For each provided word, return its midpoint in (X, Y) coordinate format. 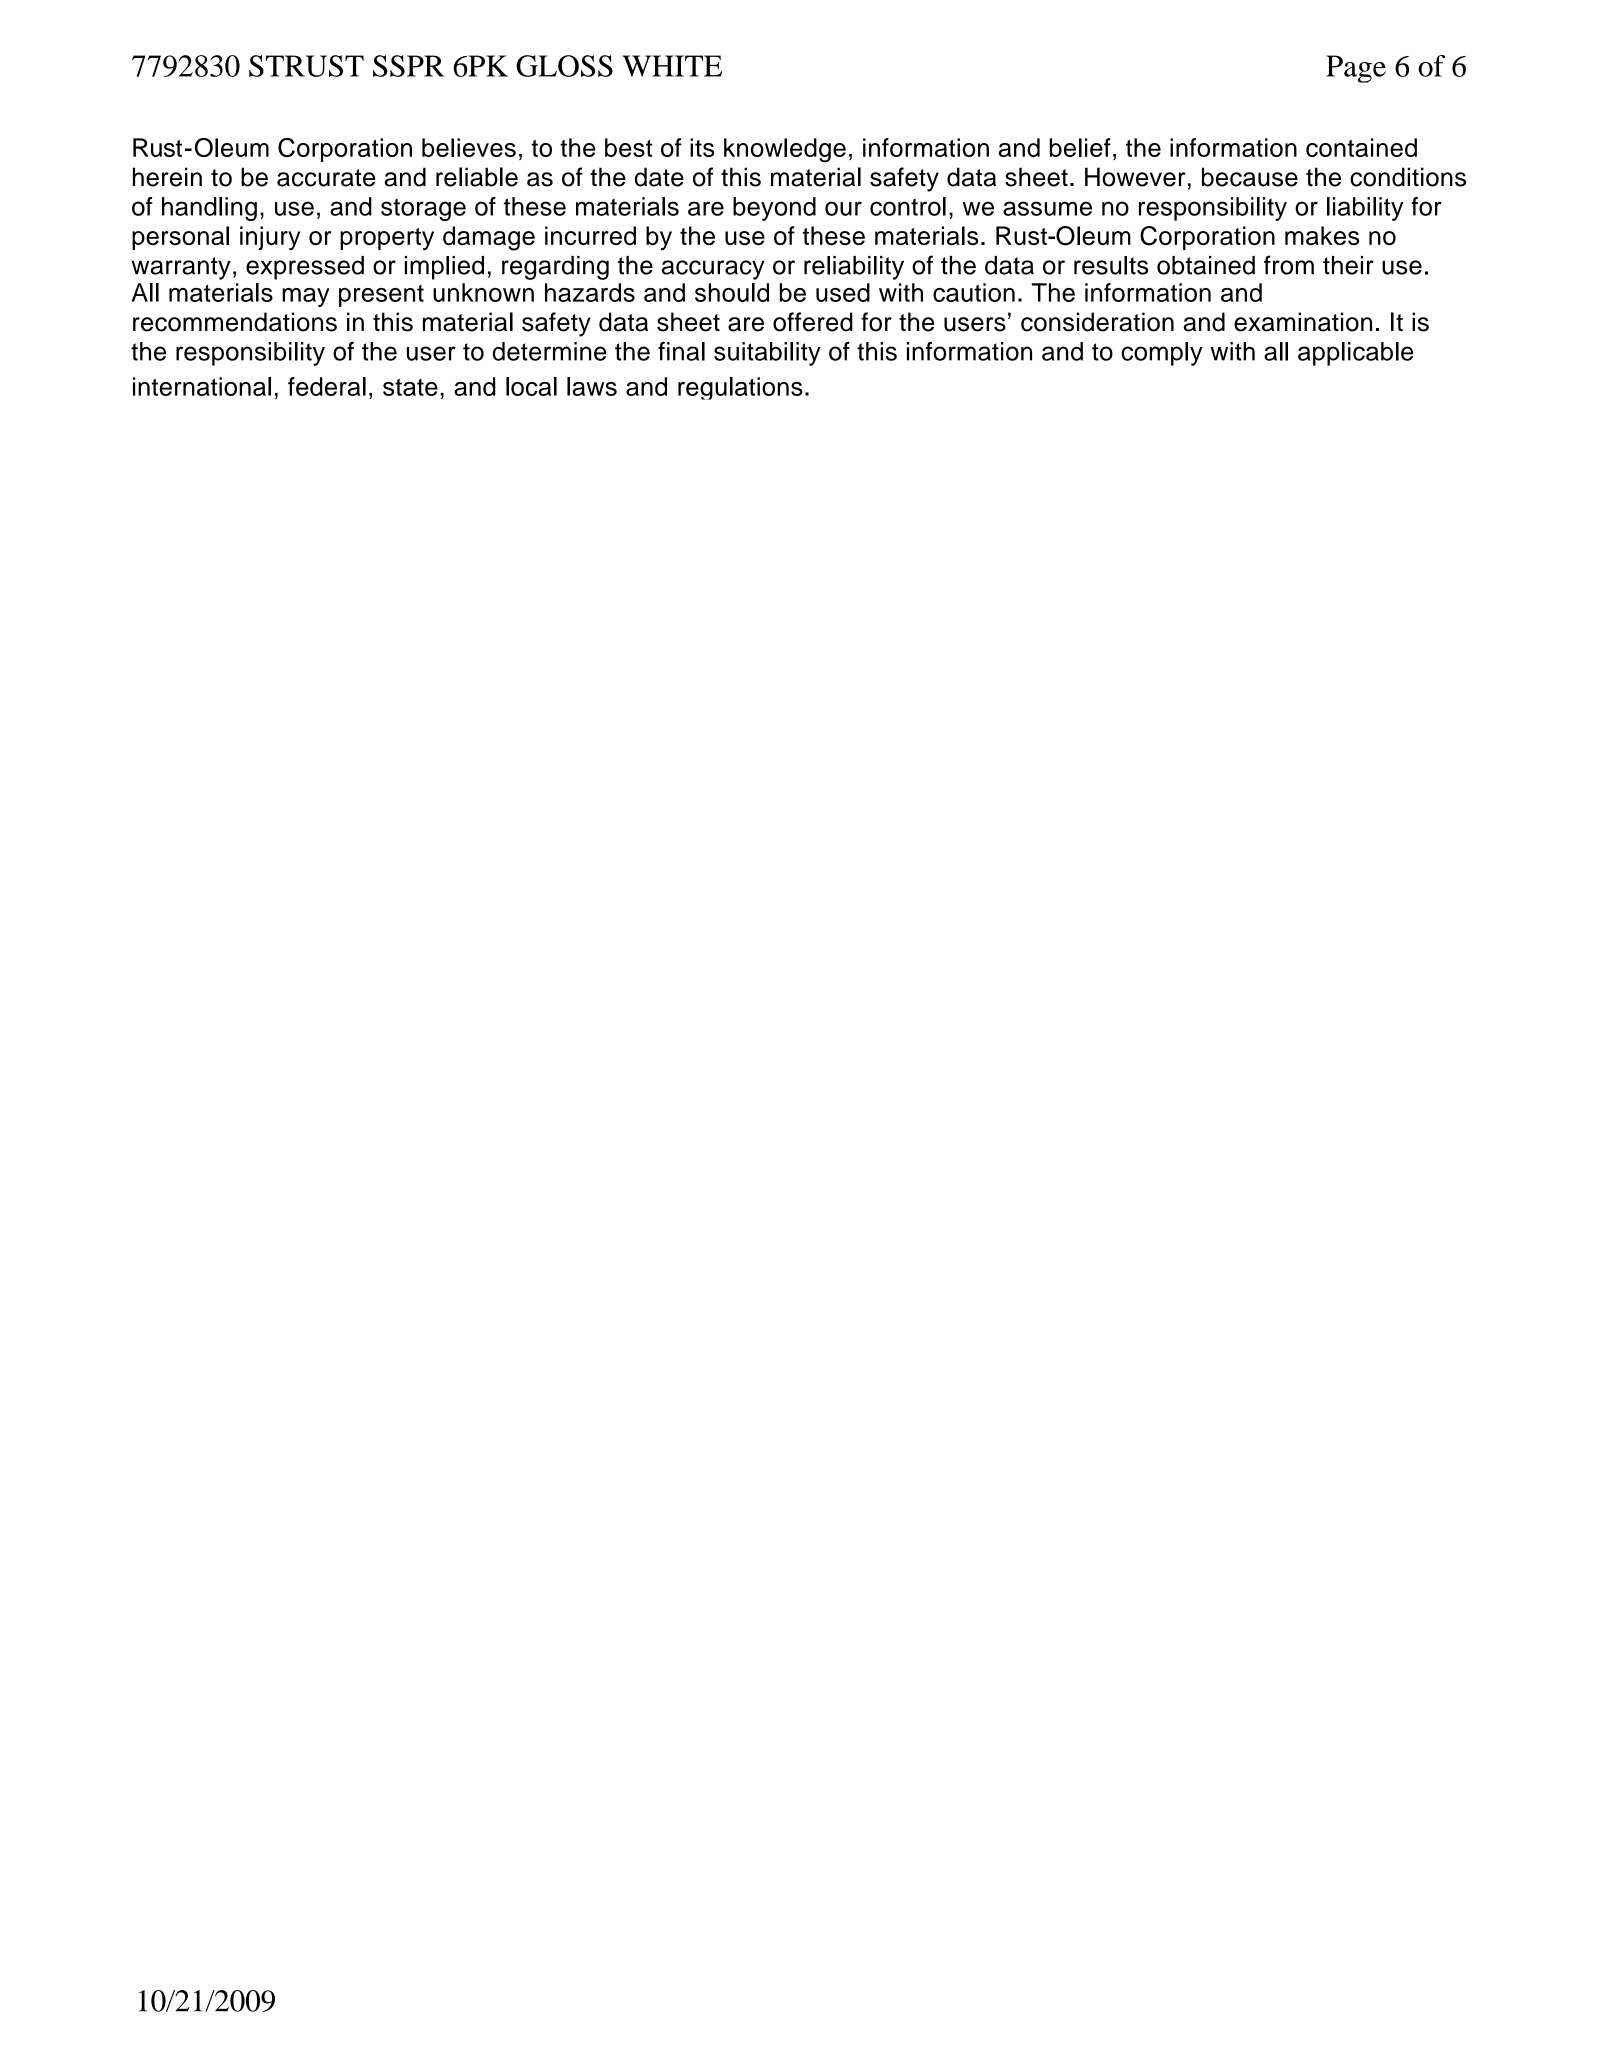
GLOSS (564, 66)
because (1250, 177)
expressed (305, 268)
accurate (326, 178)
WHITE (672, 66)
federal (327, 386)
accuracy (713, 270)
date (659, 177)
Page (1356, 69)
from (1289, 265)
